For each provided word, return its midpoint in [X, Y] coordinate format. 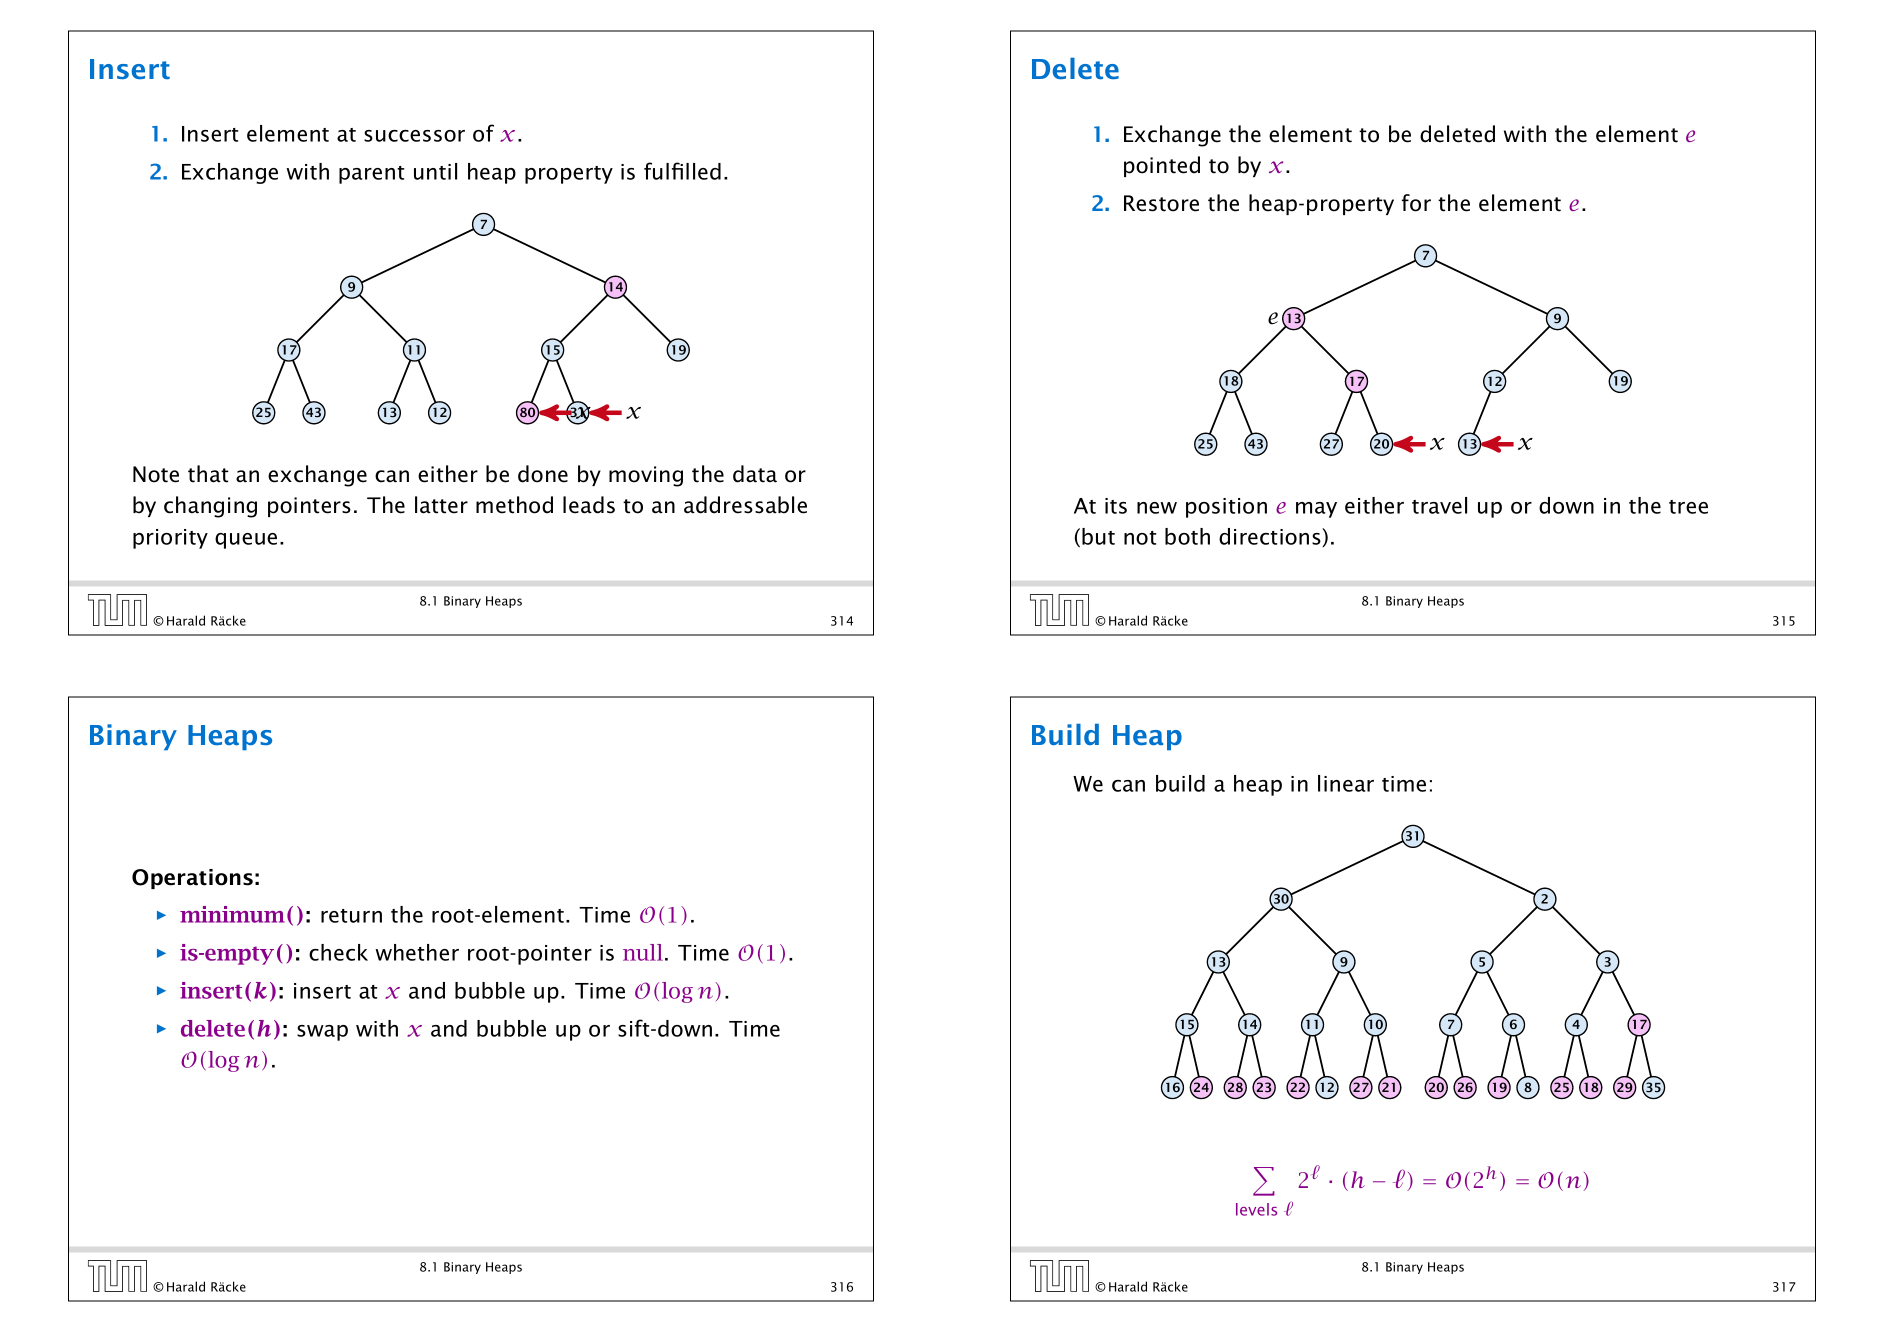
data [755, 474]
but [1098, 536]
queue [246, 541]
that [208, 474]
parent [371, 175]
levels [1256, 1209]
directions [1271, 537]
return [351, 916]
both [1187, 536]
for [1416, 203]
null [643, 952]
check [338, 952]
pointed [1162, 166]
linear [1346, 783]
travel [1439, 505]
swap [322, 1033]
